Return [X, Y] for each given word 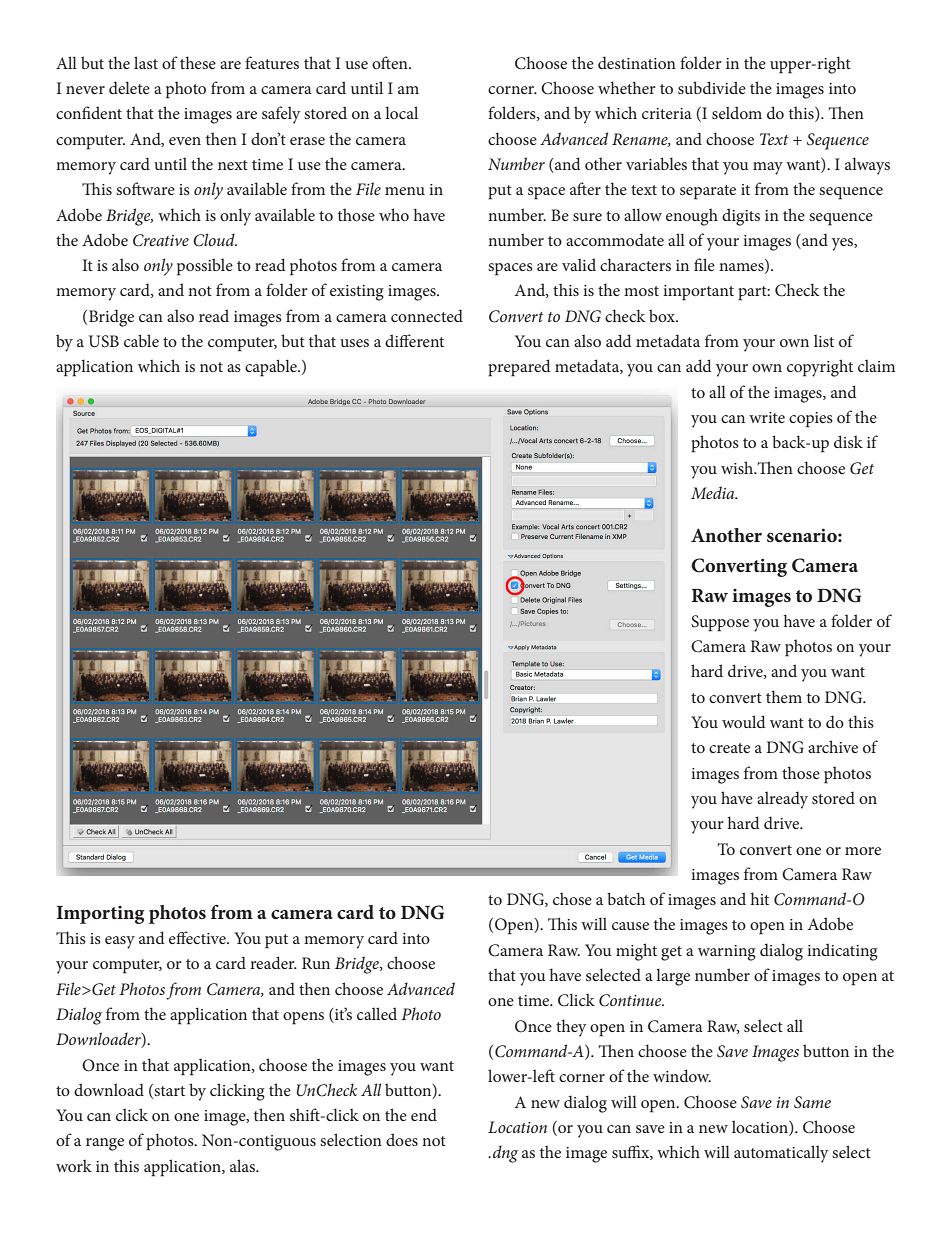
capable [272, 368]
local [401, 112]
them [784, 696]
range [105, 1144]
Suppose [720, 623]
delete [129, 87]
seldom [737, 112]
